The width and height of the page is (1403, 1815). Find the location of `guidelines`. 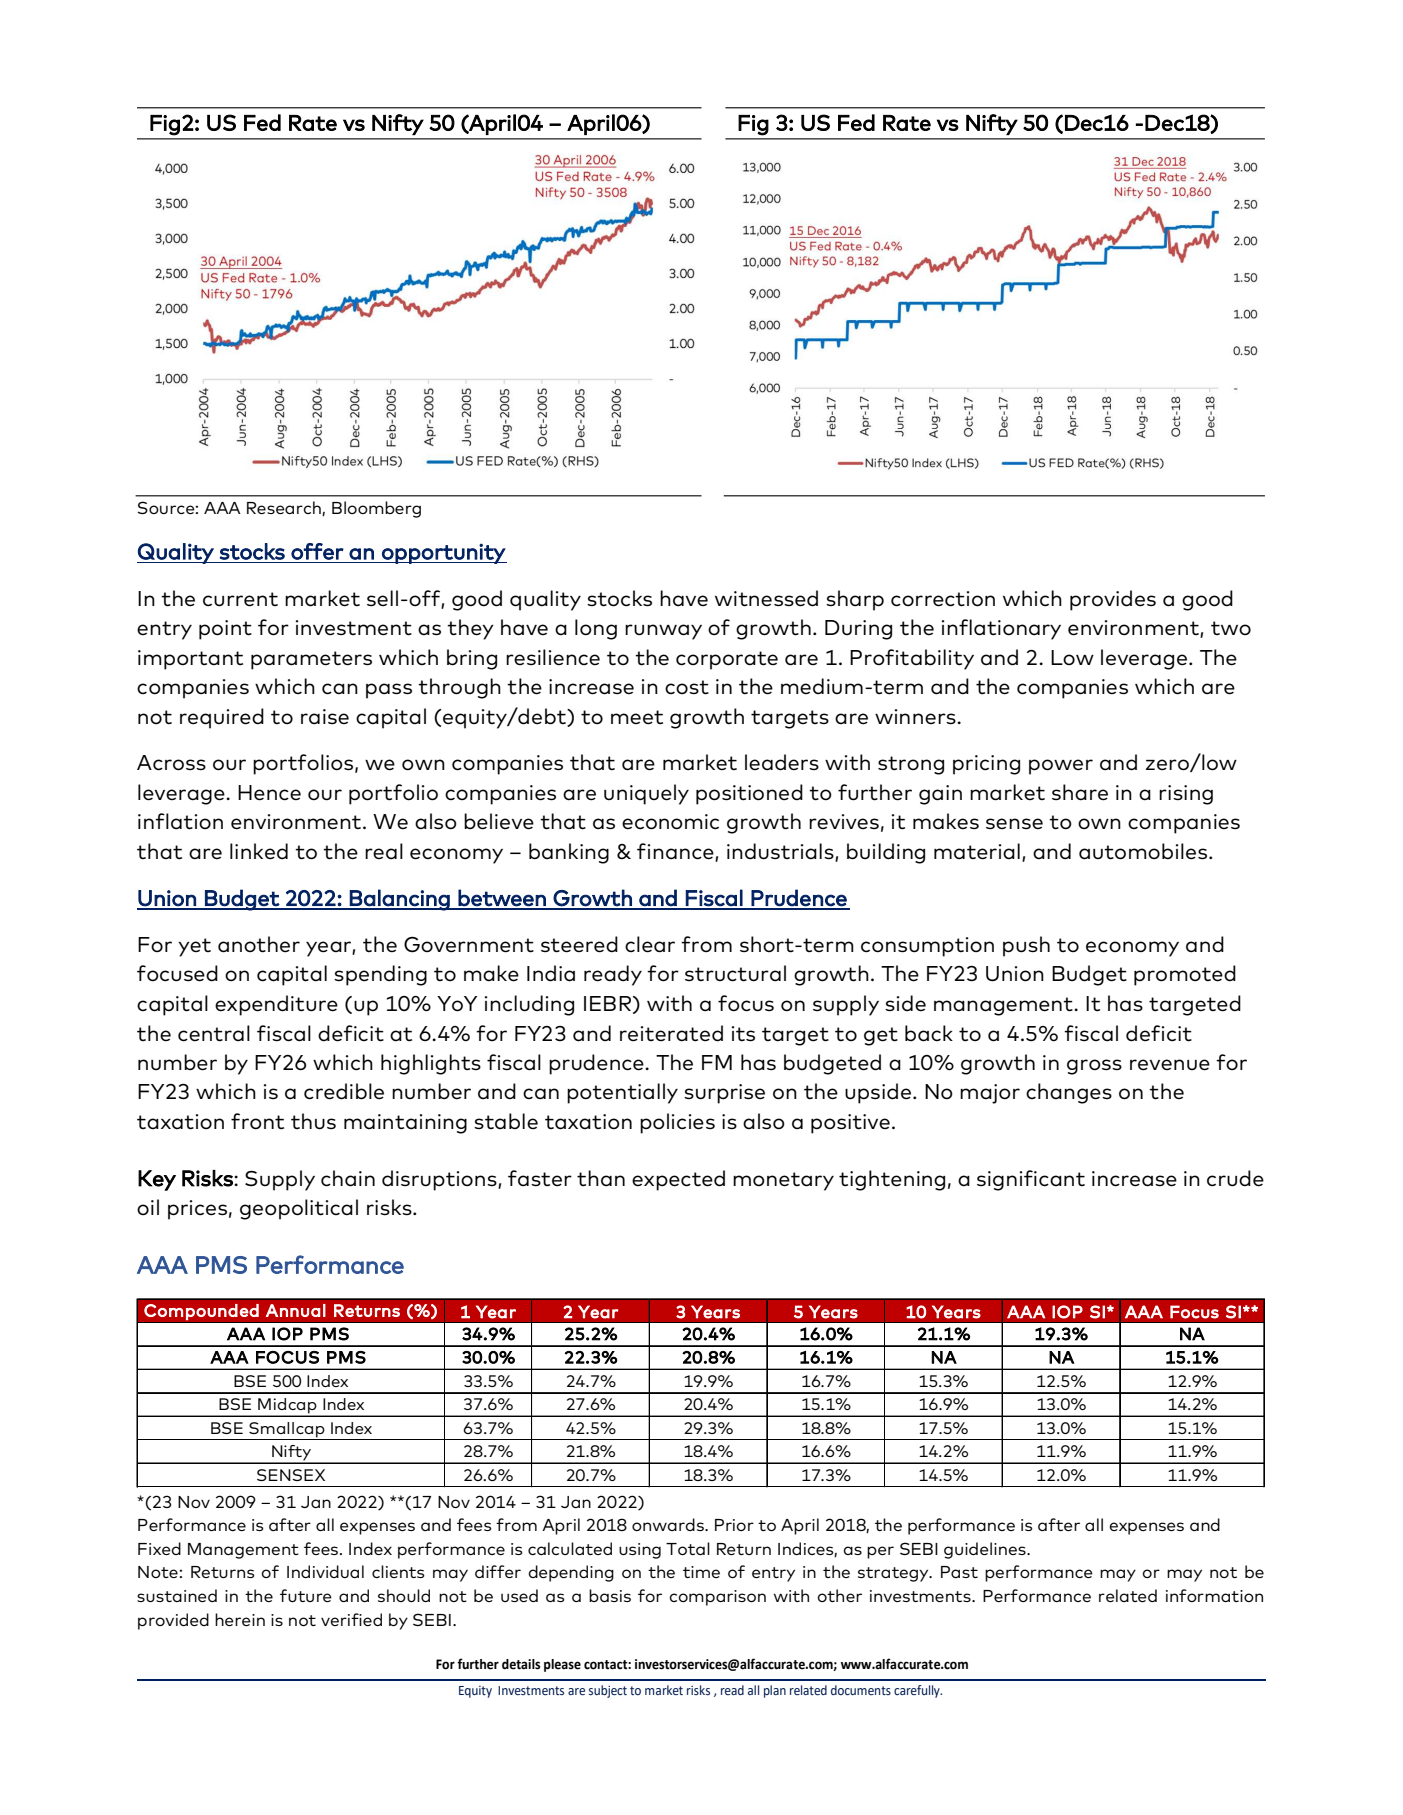

guidelines is located at coordinates (986, 1550).
